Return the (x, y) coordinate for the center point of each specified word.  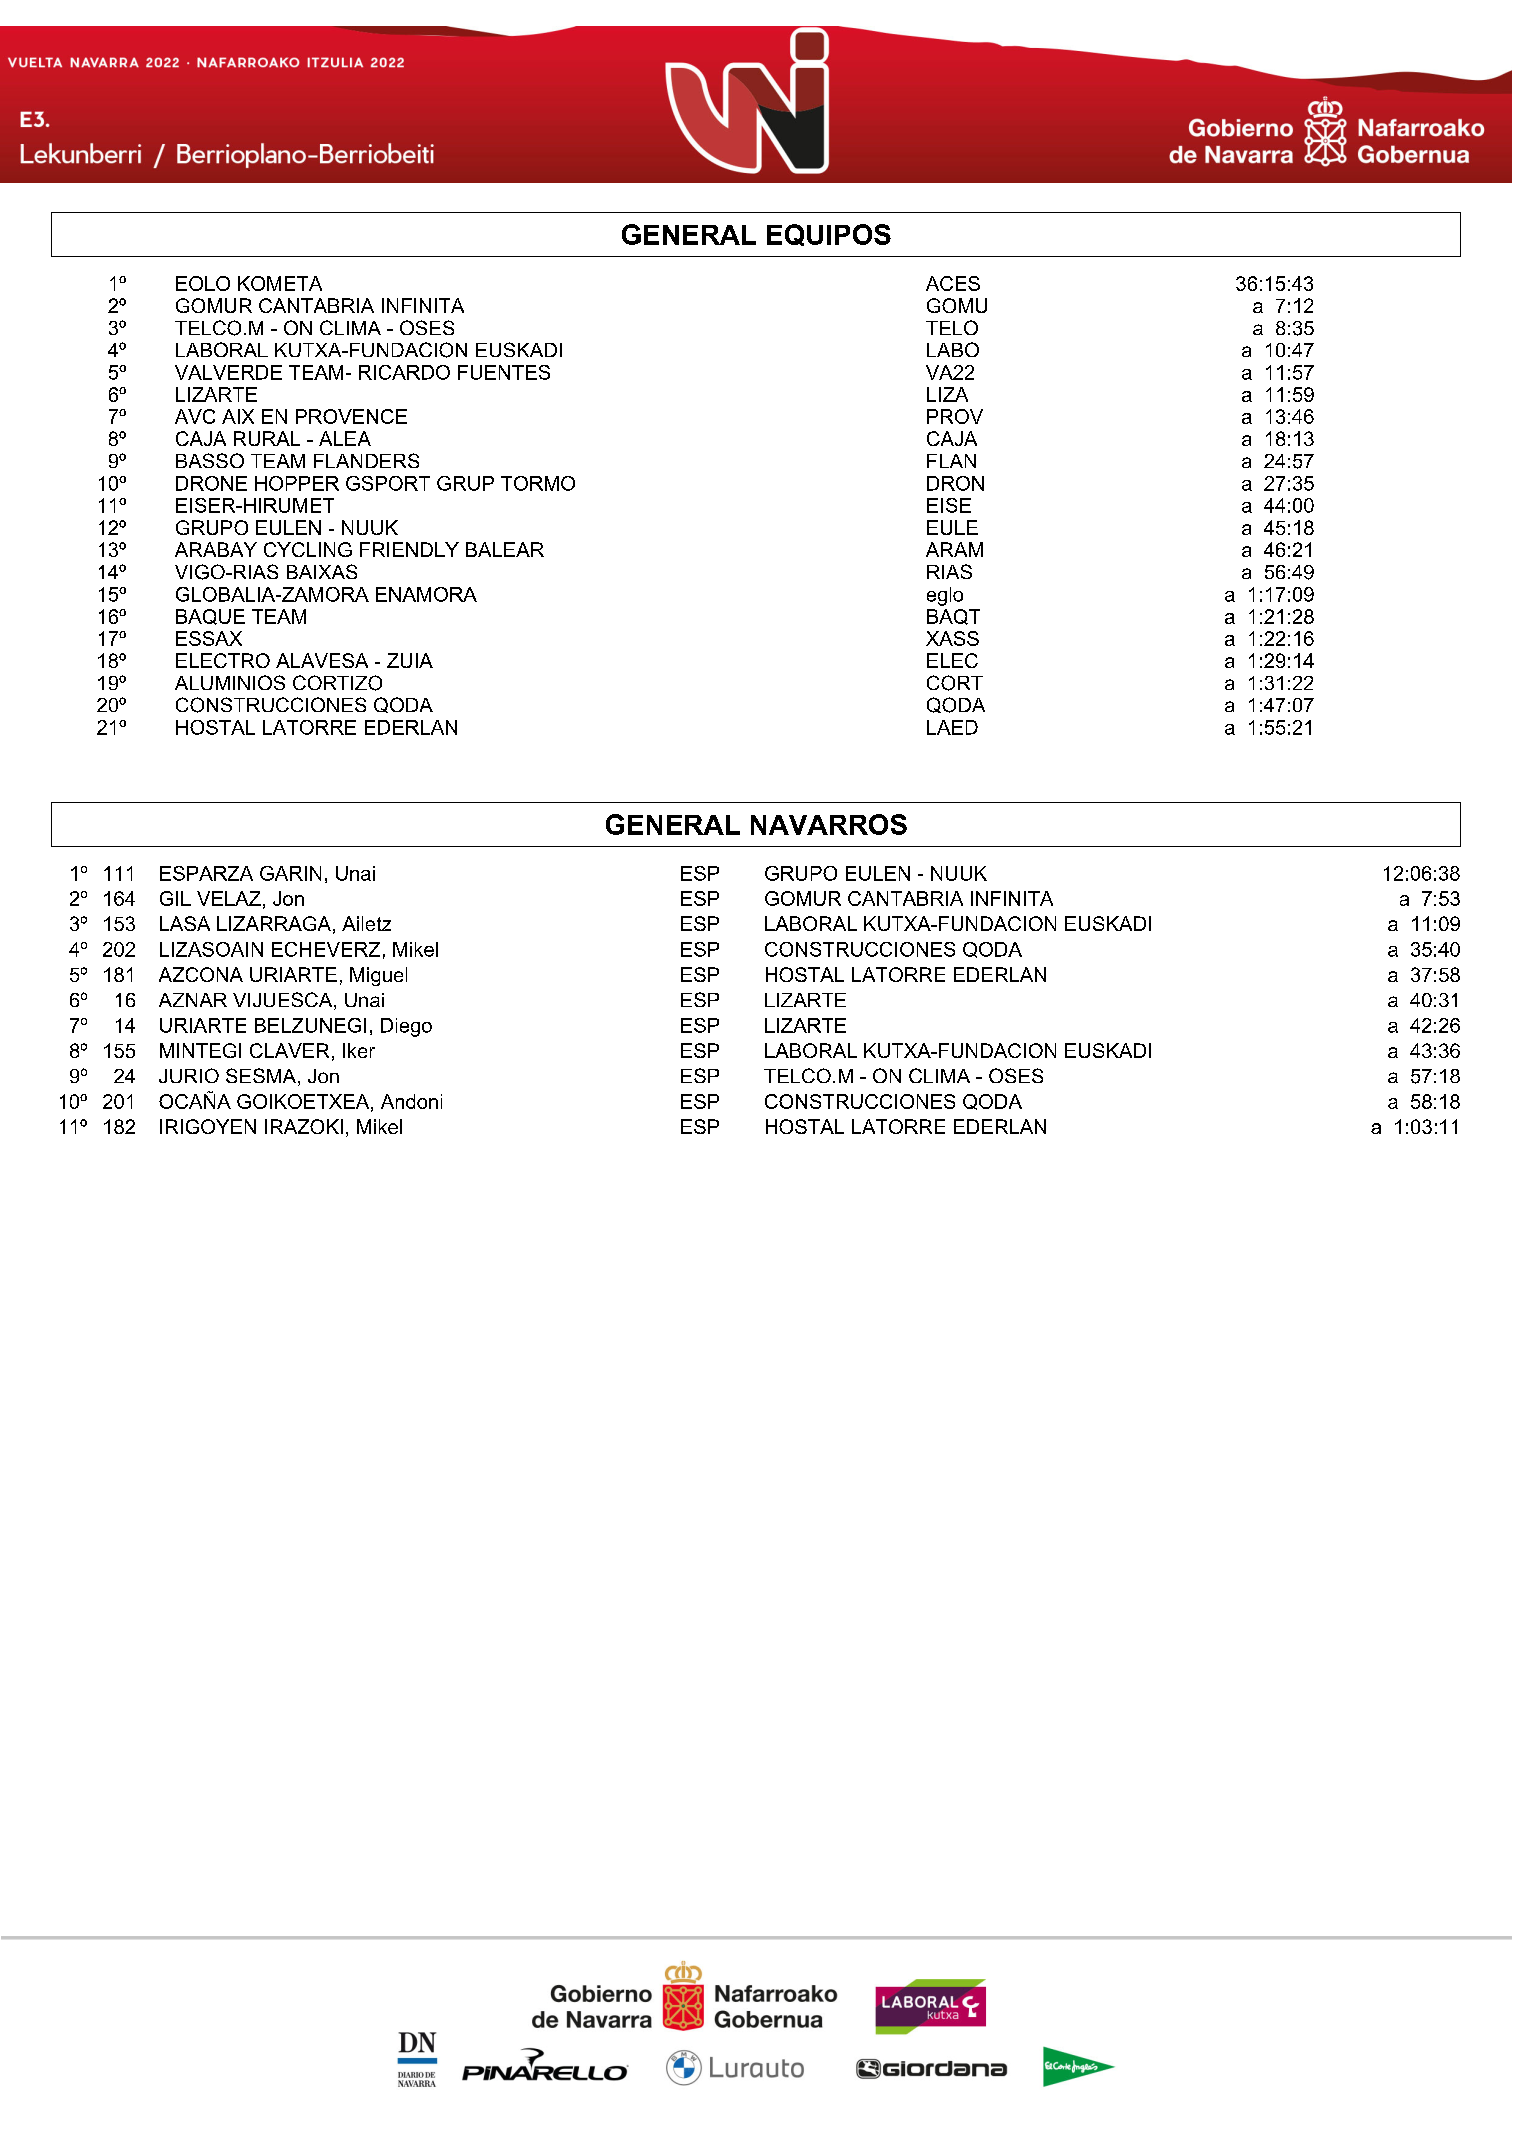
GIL (175, 898)
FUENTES (504, 372)
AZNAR (193, 1000)
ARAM (954, 549)
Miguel (378, 976)
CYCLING (308, 549)
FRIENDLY (409, 549)
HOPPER (297, 483)
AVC (195, 416)
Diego (406, 1027)
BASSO (210, 460)
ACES (953, 283)
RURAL (267, 438)
